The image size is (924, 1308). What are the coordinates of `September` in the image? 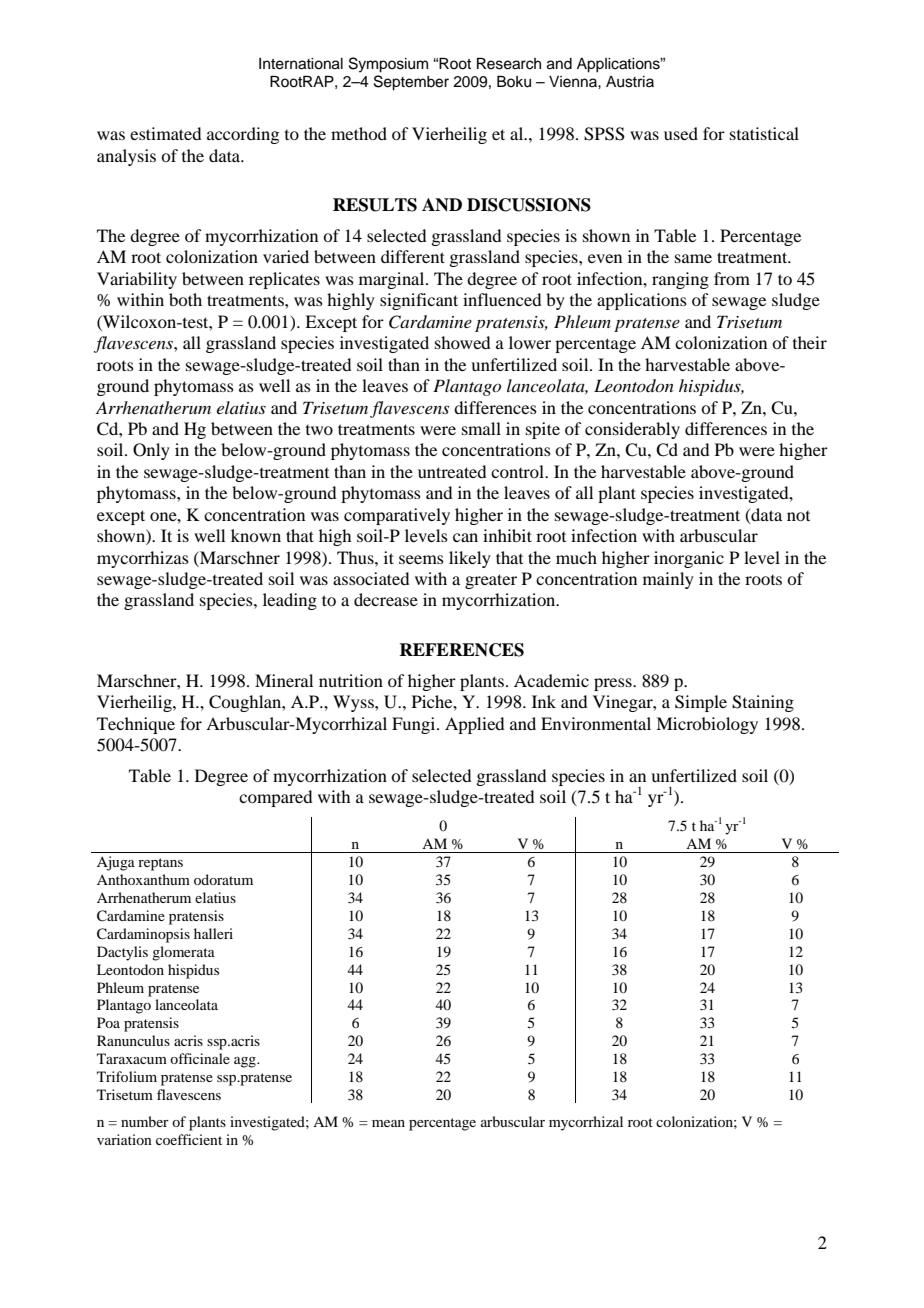 It's located at (411, 83).
